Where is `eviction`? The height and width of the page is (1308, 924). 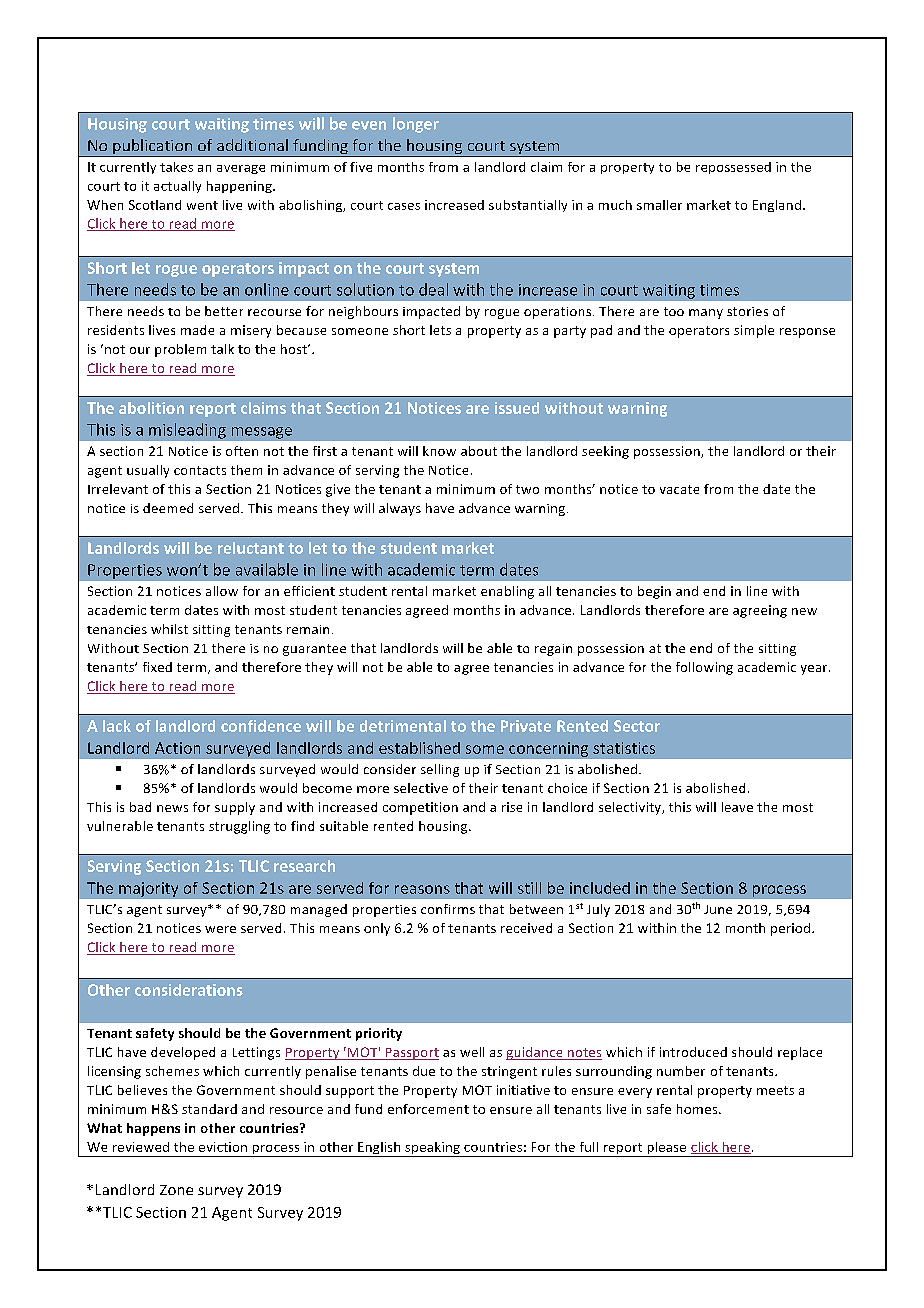 eviction is located at coordinates (223, 1147).
